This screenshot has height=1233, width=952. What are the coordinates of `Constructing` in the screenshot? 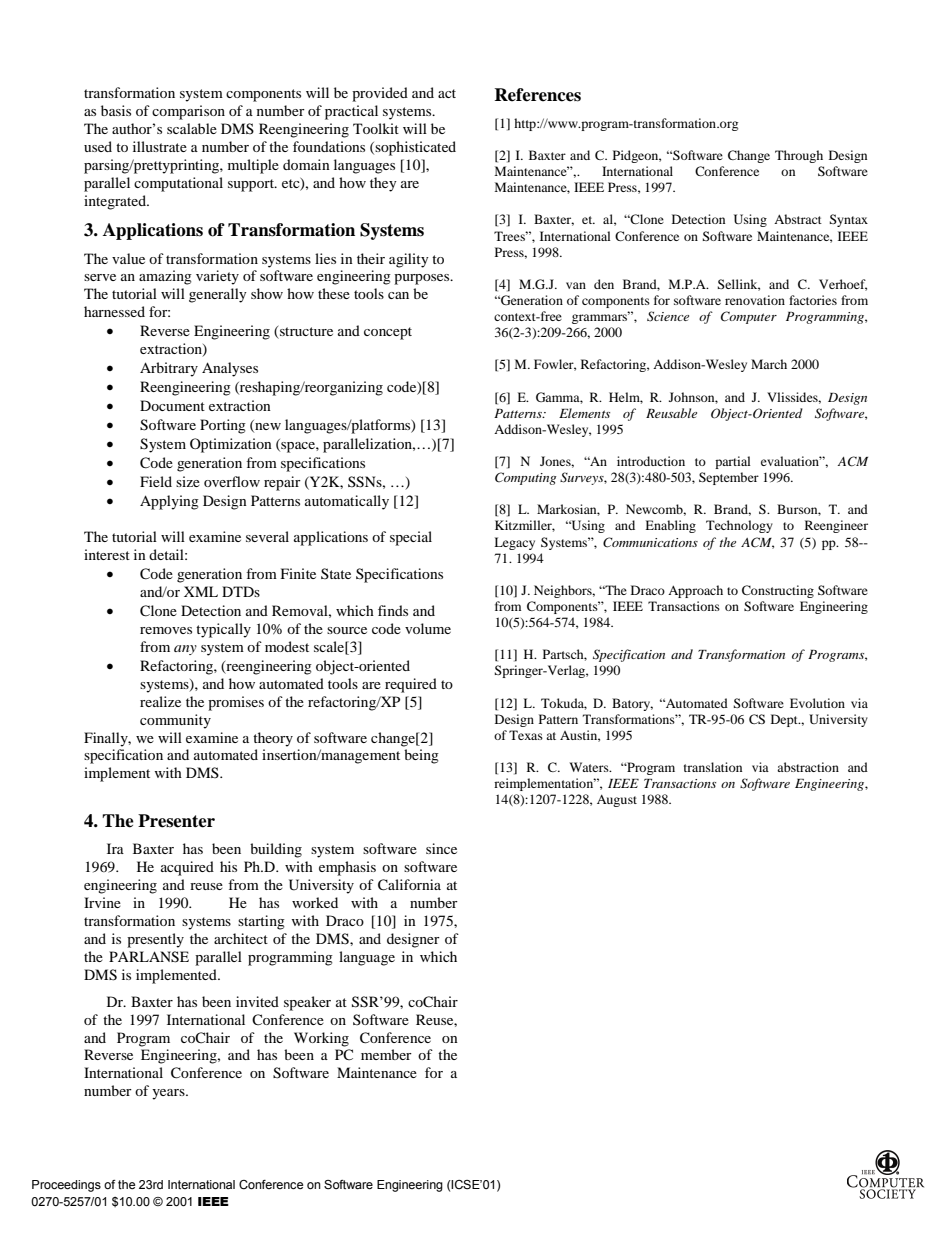 It's located at (778, 591).
